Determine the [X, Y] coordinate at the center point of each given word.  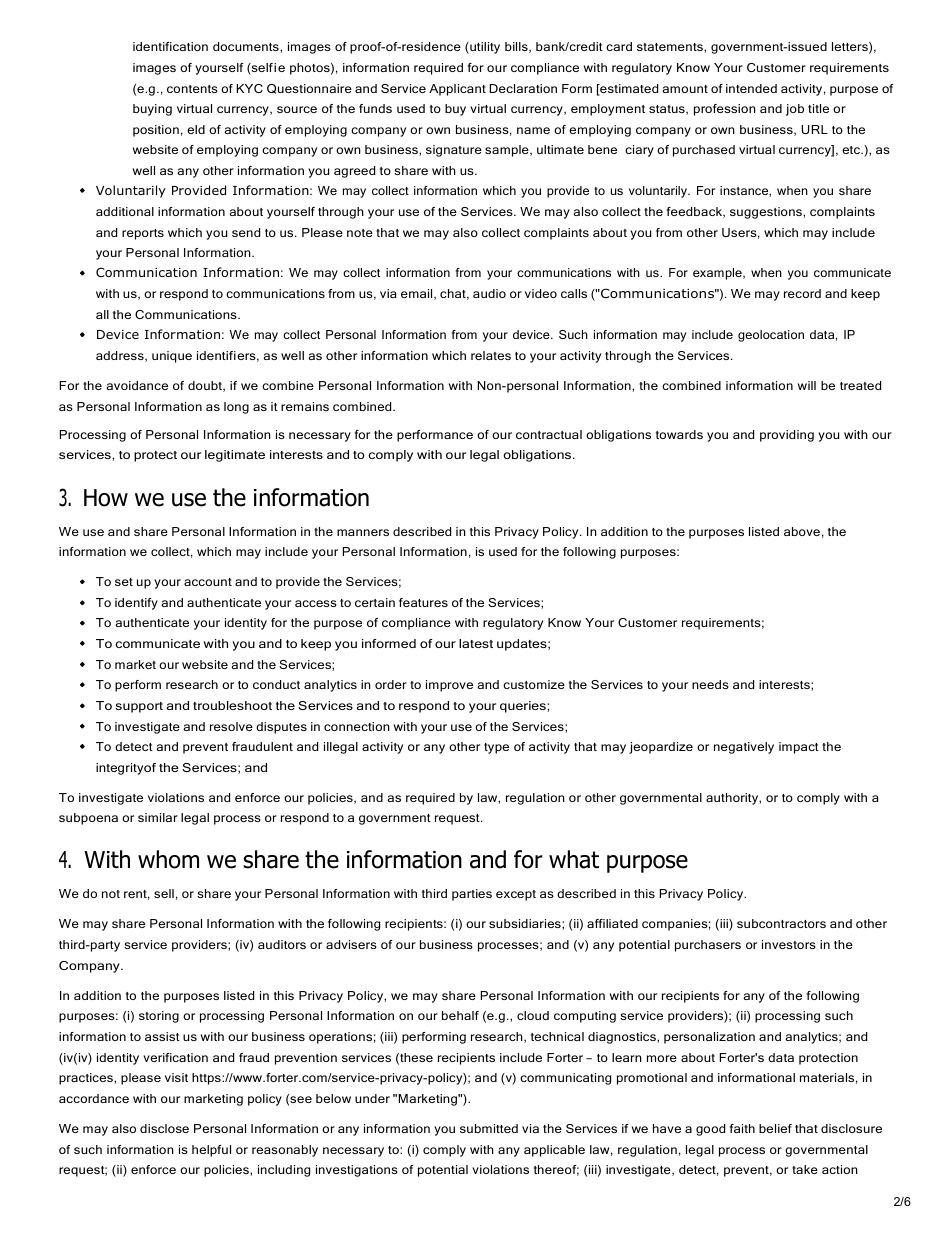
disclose [164, 1128]
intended [751, 88]
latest [476, 643]
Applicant [457, 90]
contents [192, 89]
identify [136, 604]
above [802, 531]
